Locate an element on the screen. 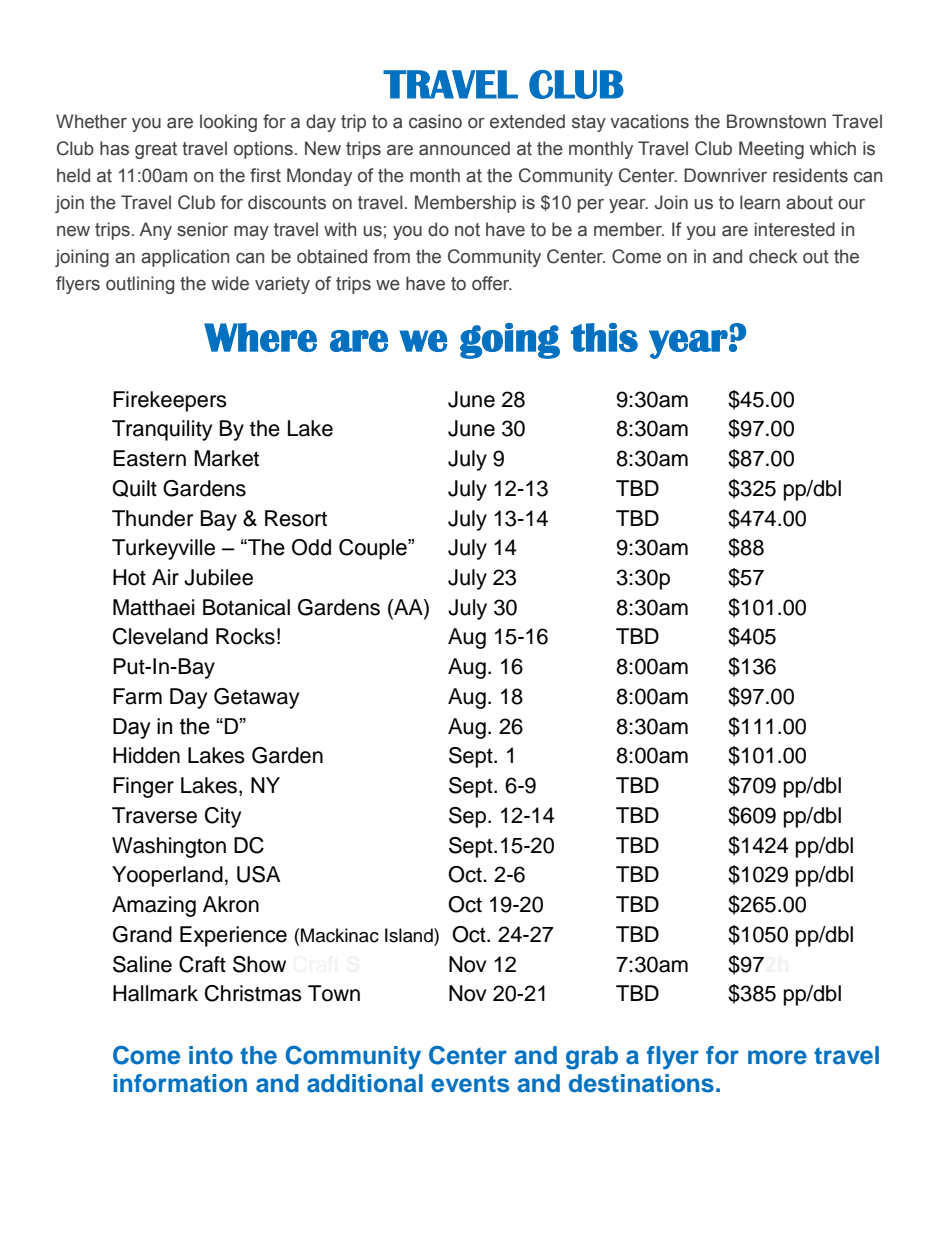 This screenshot has height=1233, width=952. Odd is located at coordinates (311, 547).
